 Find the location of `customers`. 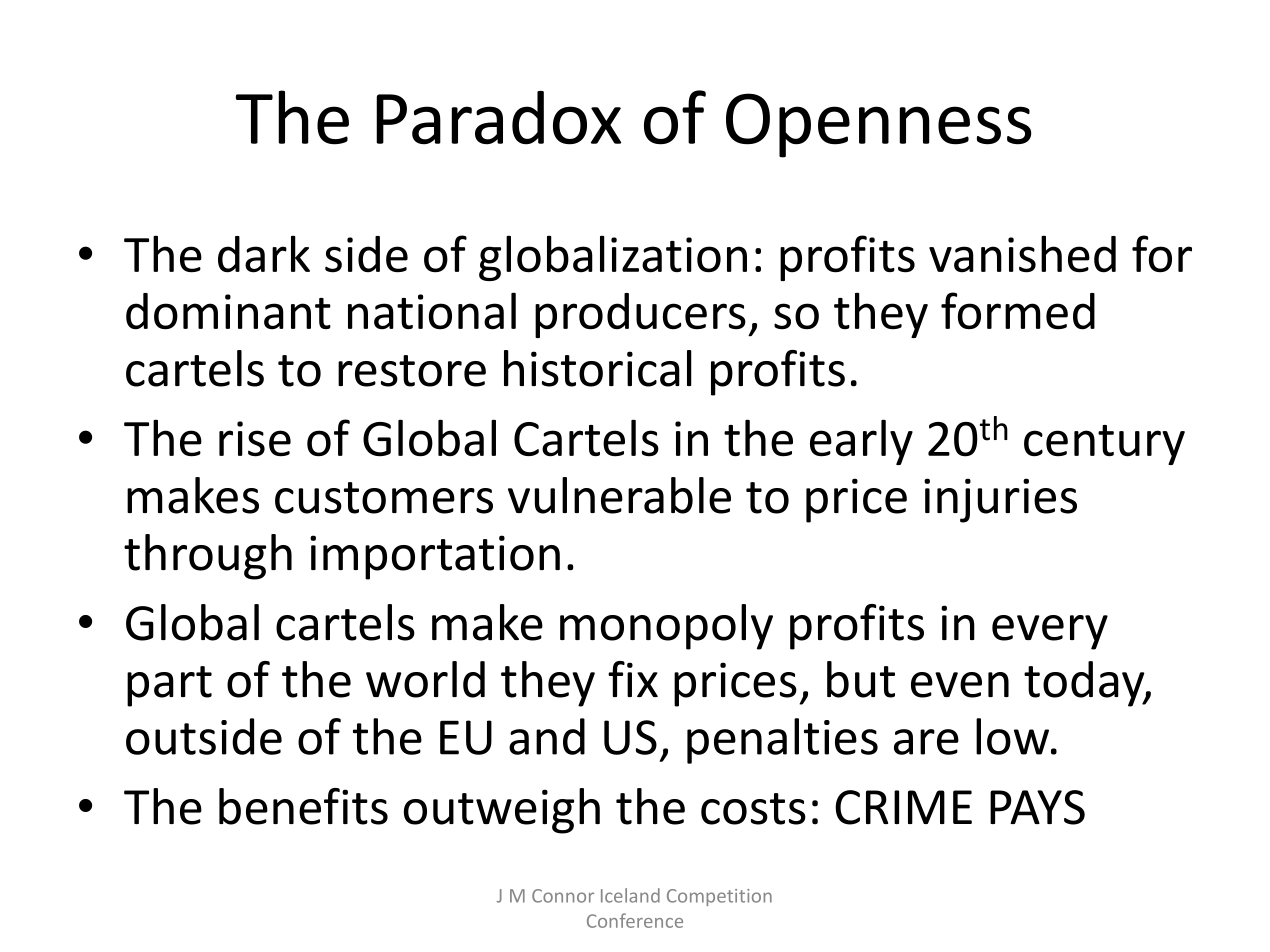

customers is located at coordinates (384, 498).
